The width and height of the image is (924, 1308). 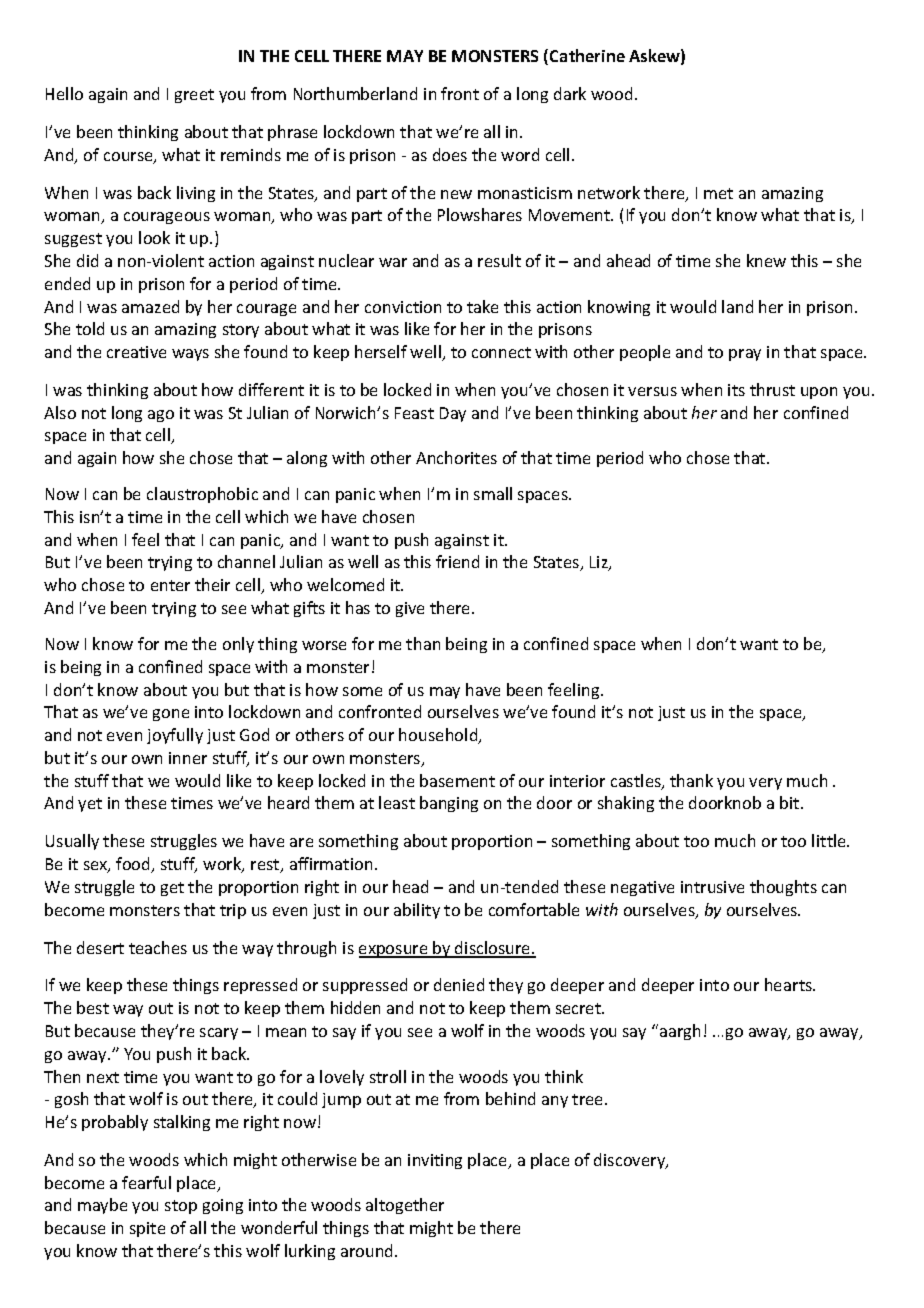 I want to click on altogether, so click(x=405, y=1206).
